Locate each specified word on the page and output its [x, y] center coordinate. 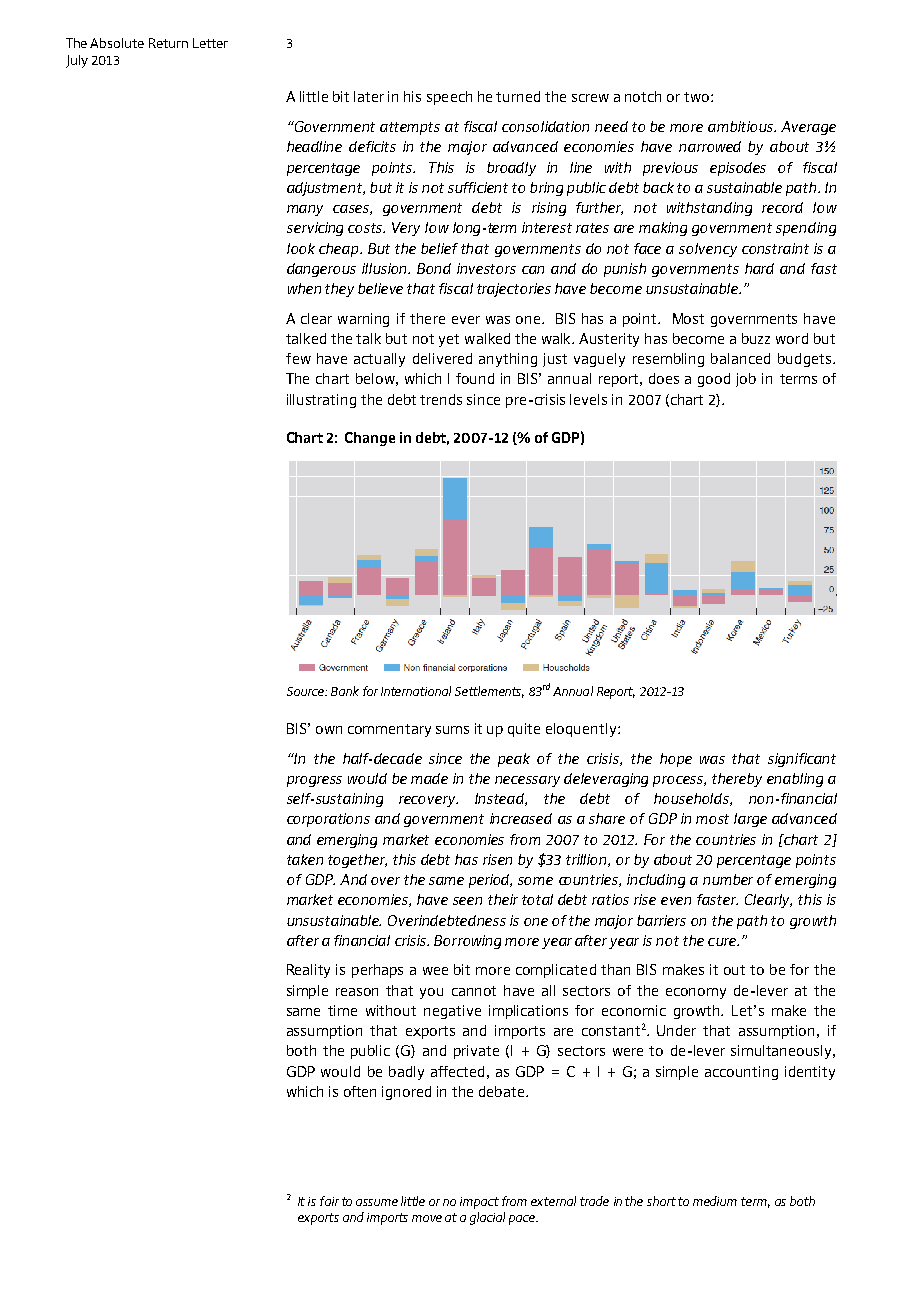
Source [307, 691]
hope [676, 760]
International [416, 691]
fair [329, 1201]
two [698, 97]
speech [449, 98]
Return [168, 43]
